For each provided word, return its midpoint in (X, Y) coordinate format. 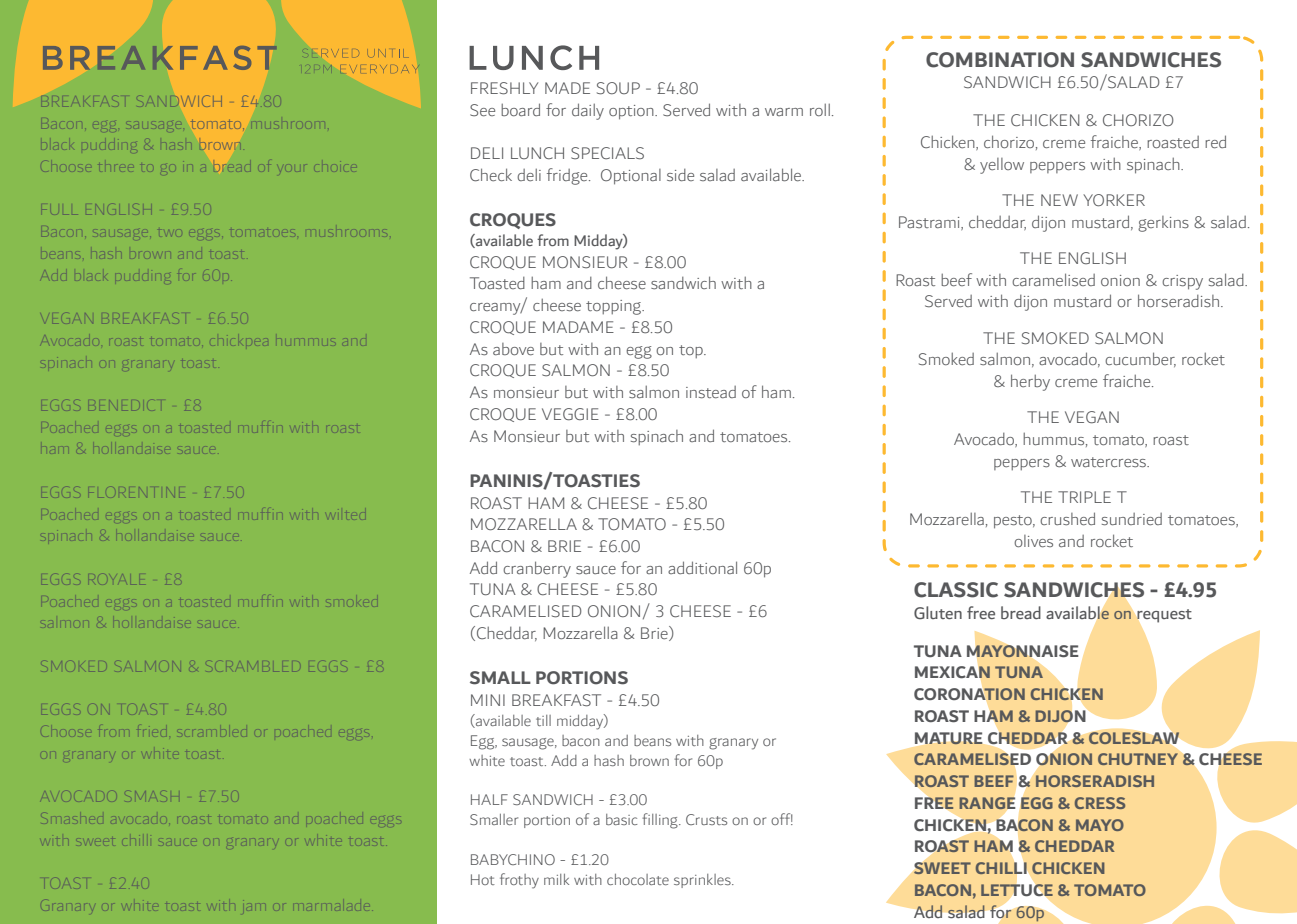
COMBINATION (1000, 60)
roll (820, 109)
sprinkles (703, 881)
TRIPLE (1084, 497)
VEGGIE (570, 414)
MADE (567, 88)
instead (711, 392)
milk (556, 879)
